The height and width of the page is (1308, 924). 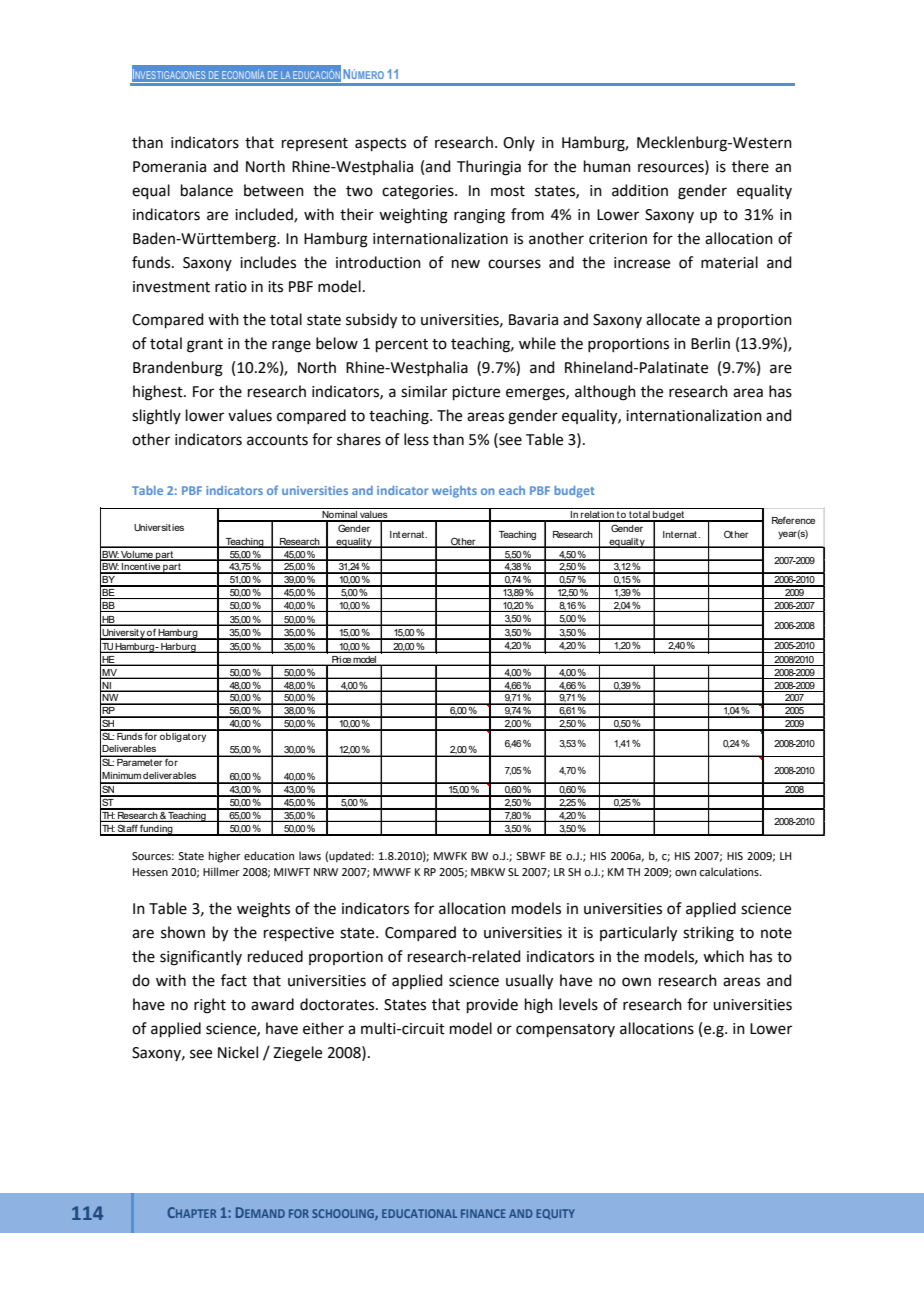 What do you see at coordinates (750, 166) in the page?
I see `there` at bounding box center [750, 166].
